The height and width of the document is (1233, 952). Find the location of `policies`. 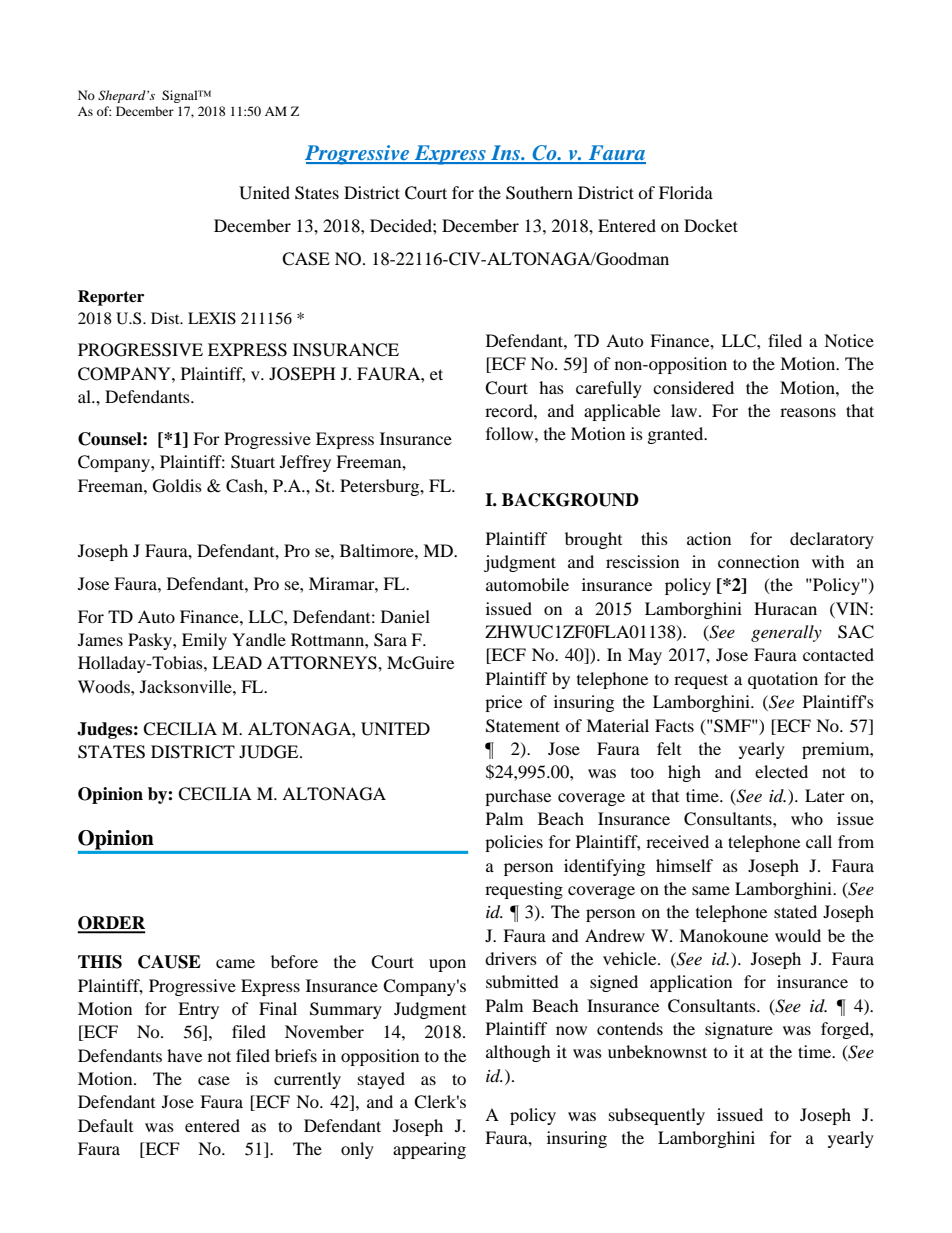

policies is located at coordinates (514, 843).
